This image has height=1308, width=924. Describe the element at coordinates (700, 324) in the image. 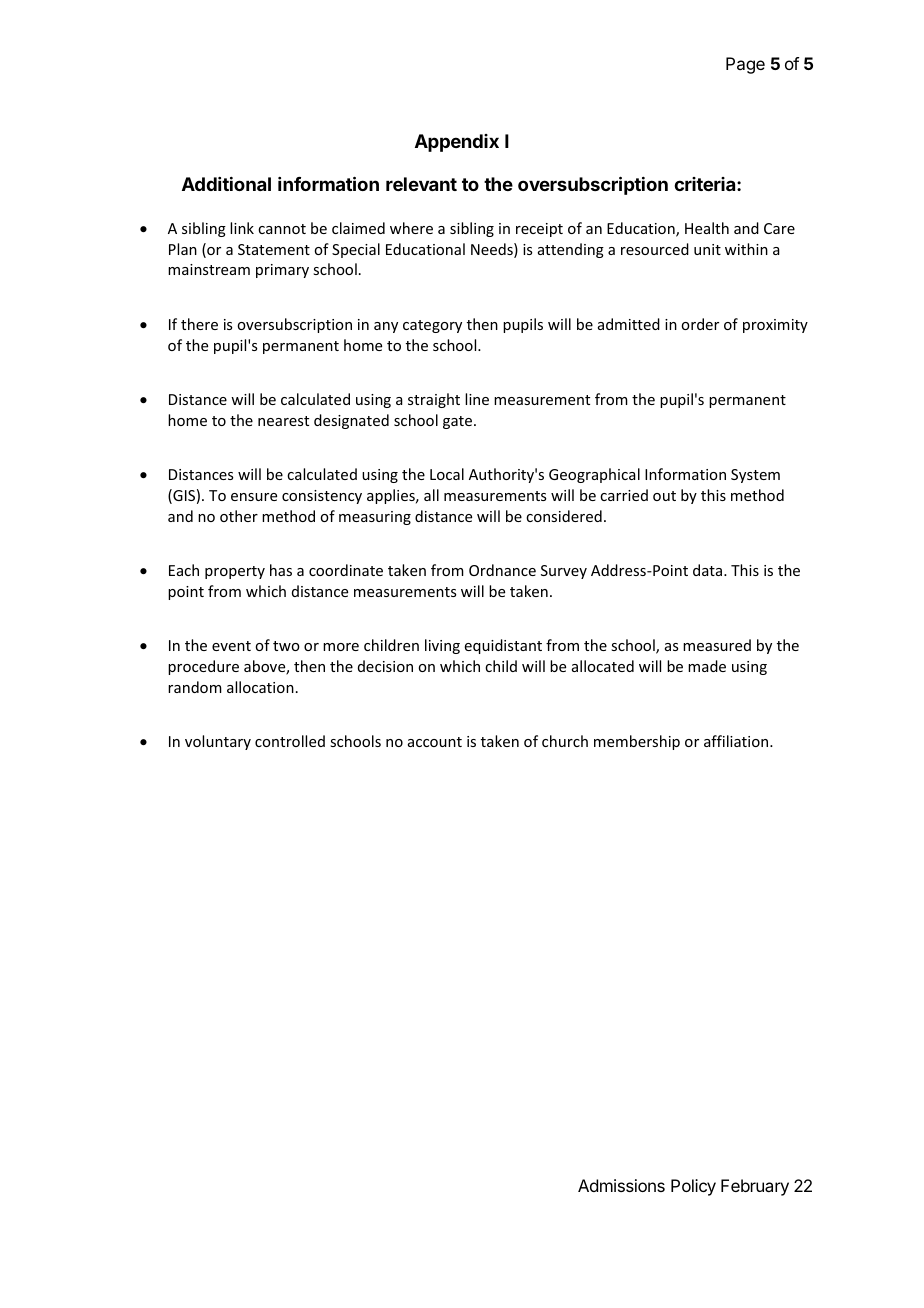

I see `order` at that location.
